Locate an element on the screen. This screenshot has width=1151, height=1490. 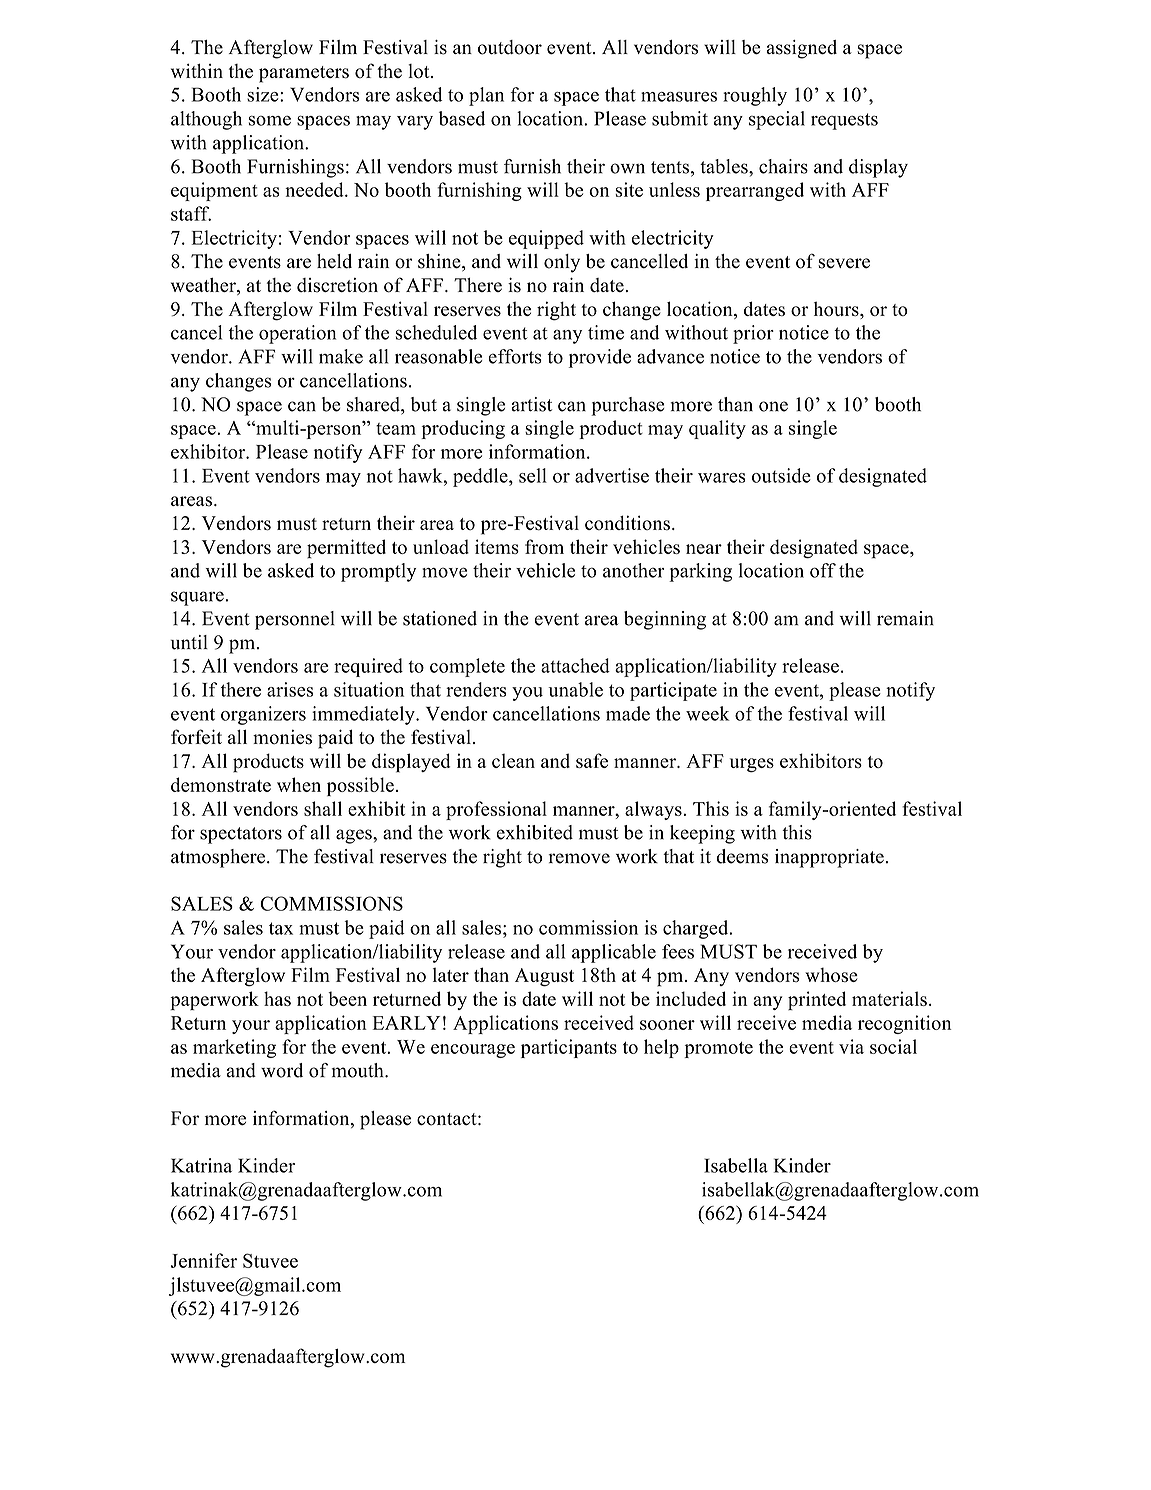
Jennifer is located at coordinates (203, 1260).
